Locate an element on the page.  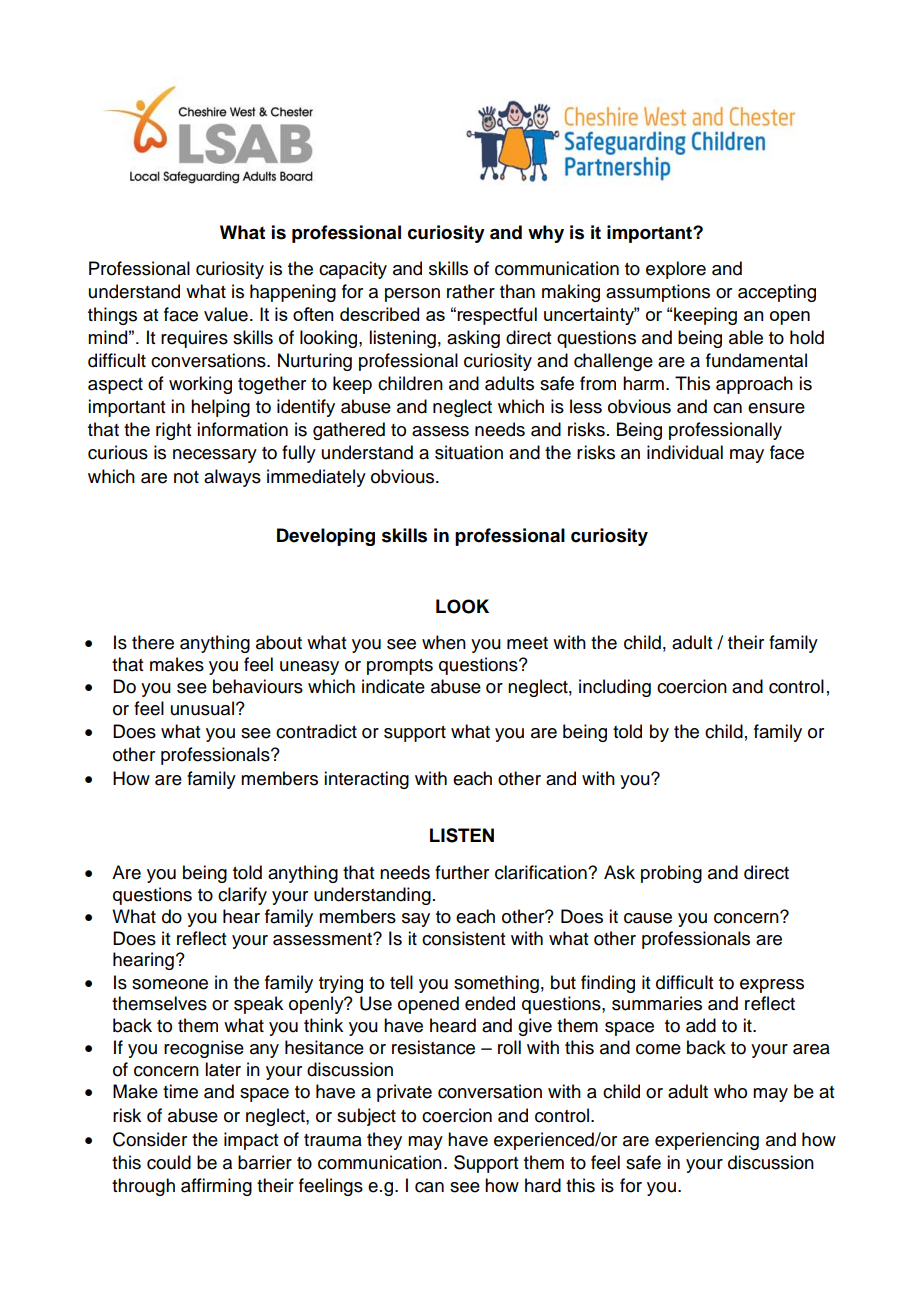
value is located at coordinates (226, 314).
